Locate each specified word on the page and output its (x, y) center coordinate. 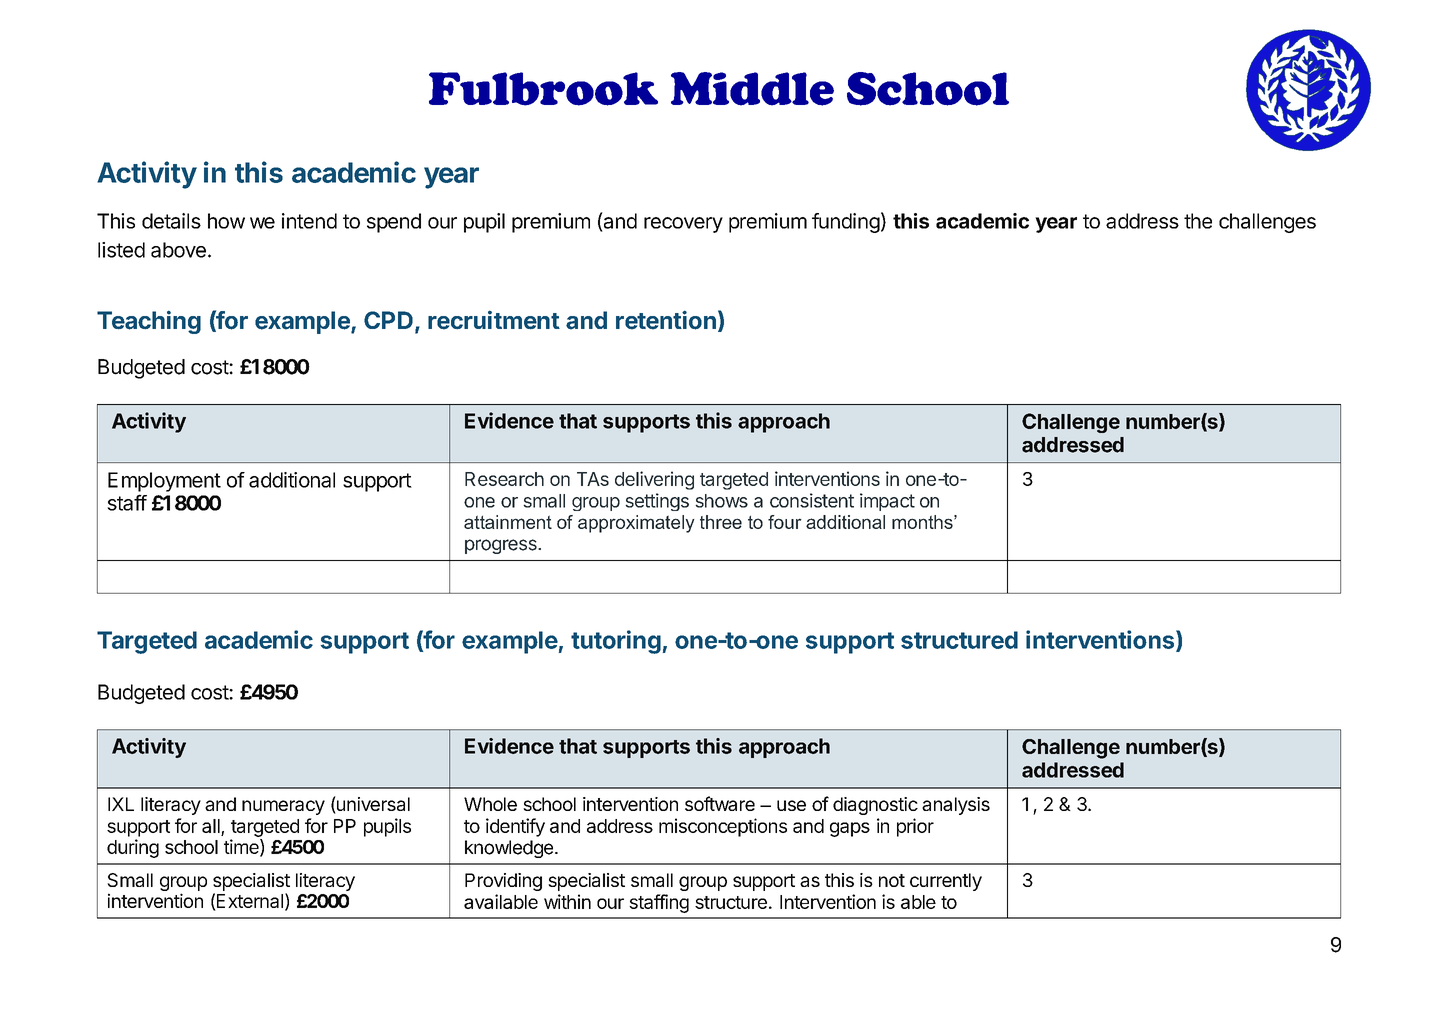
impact (887, 502)
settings (657, 502)
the (1198, 221)
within (567, 901)
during (133, 848)
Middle (752, 89)
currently (946, 882)
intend (309, 221)
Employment (164, 482)
